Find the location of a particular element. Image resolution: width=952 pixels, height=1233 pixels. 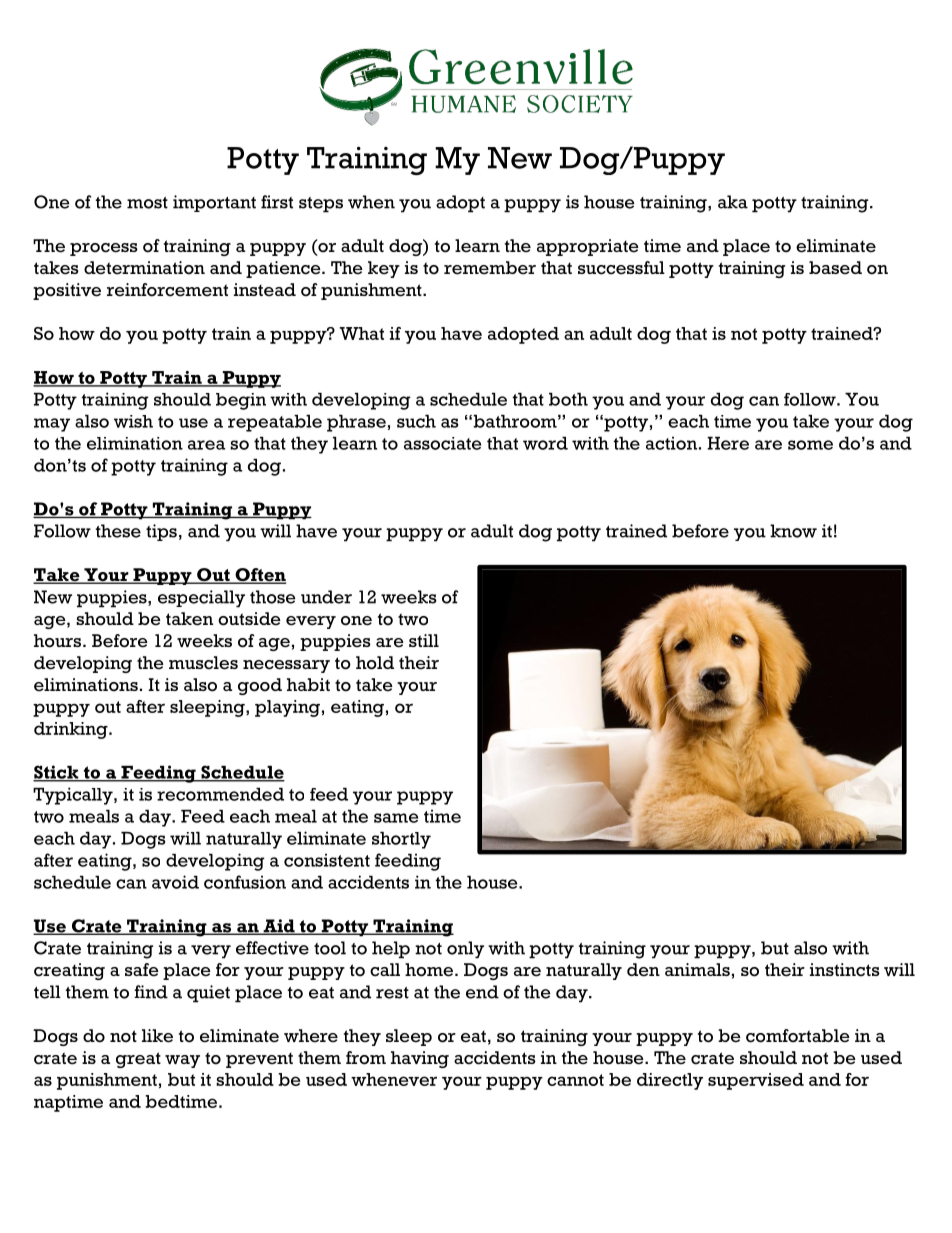

great is located at coordinates (138, 1060).
